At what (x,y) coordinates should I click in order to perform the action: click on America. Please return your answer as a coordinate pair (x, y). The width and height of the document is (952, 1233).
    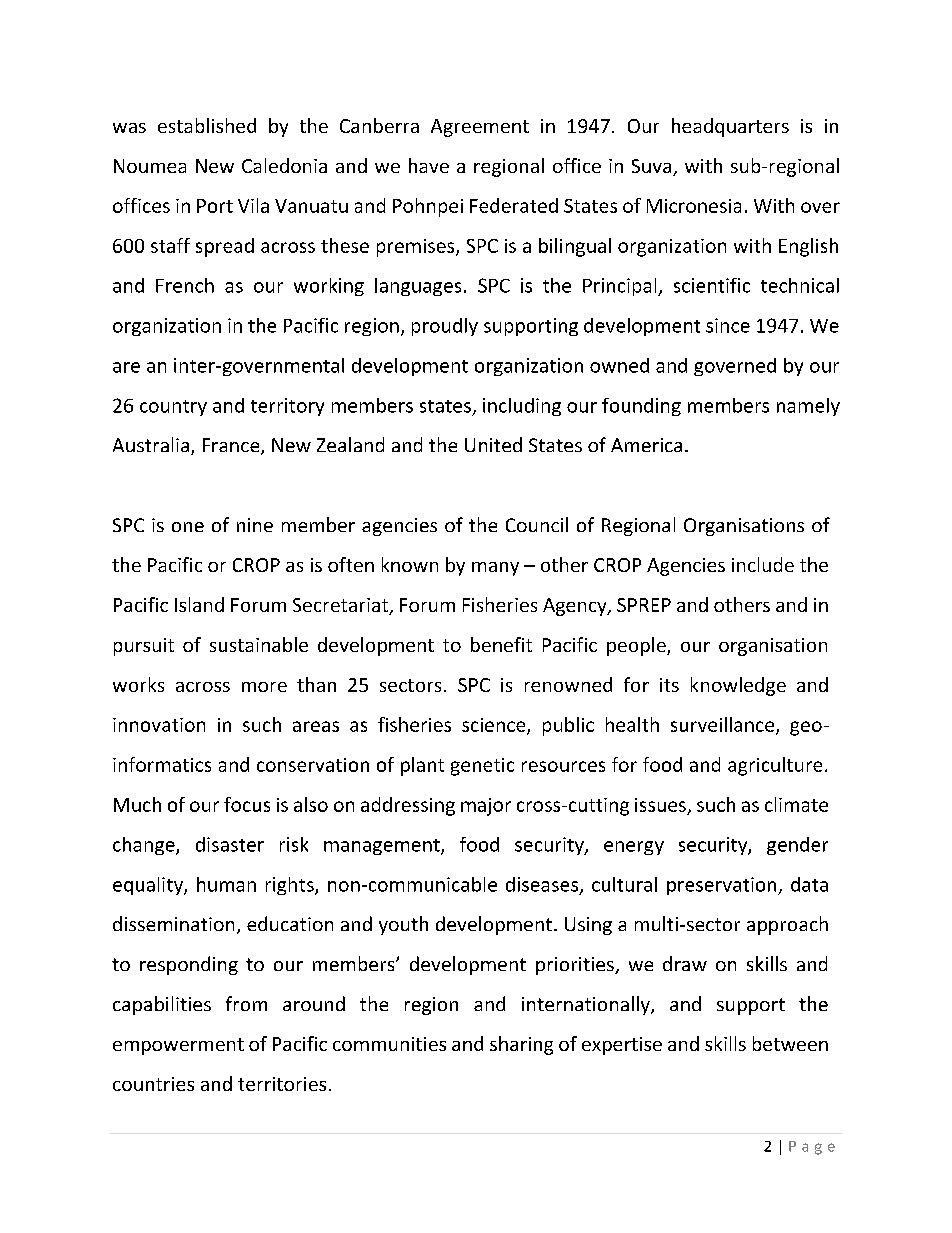
    Looking at the image, I should click on (646, 445).
